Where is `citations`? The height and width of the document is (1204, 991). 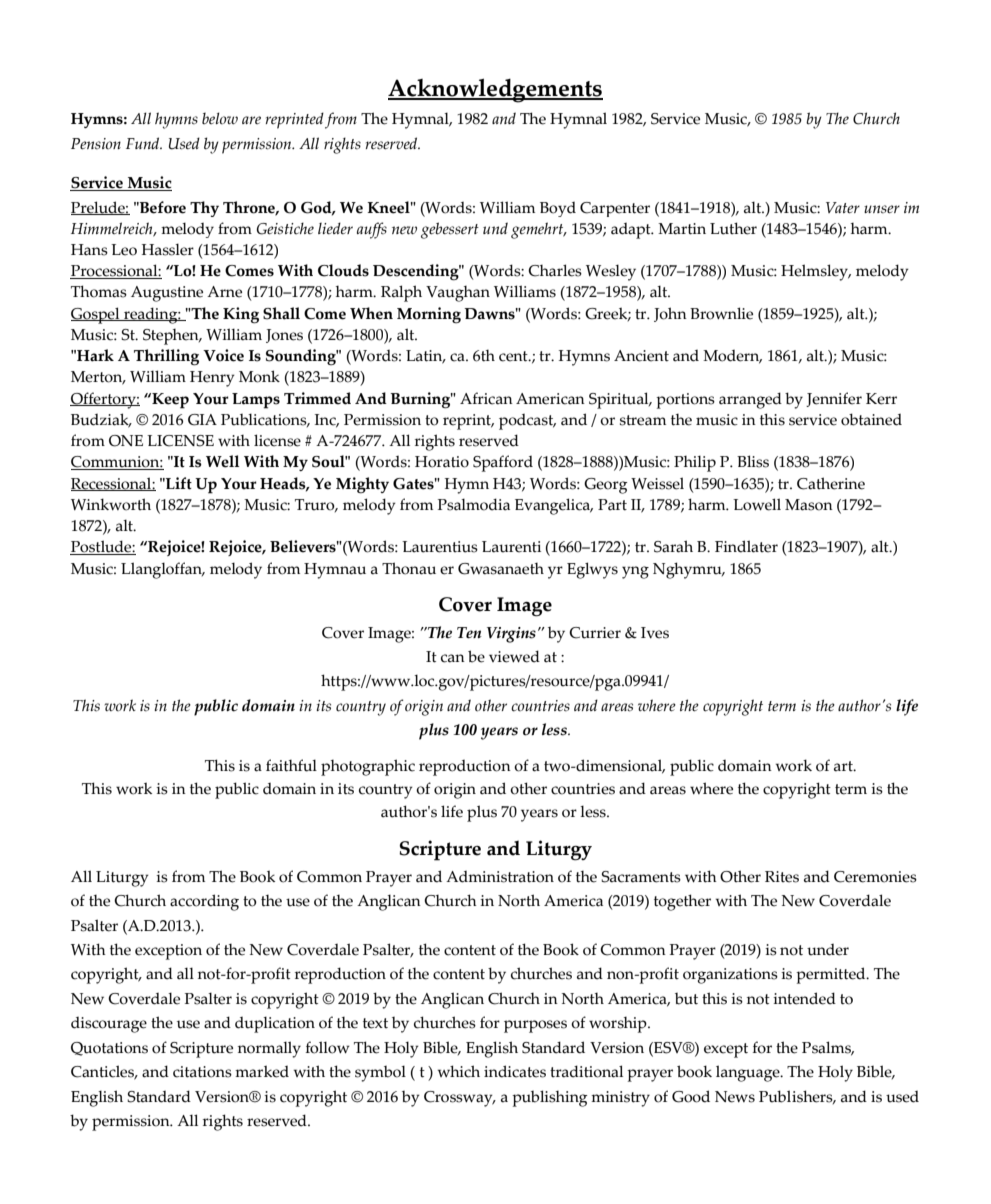
citations is located at coordinates (202, 1072).
